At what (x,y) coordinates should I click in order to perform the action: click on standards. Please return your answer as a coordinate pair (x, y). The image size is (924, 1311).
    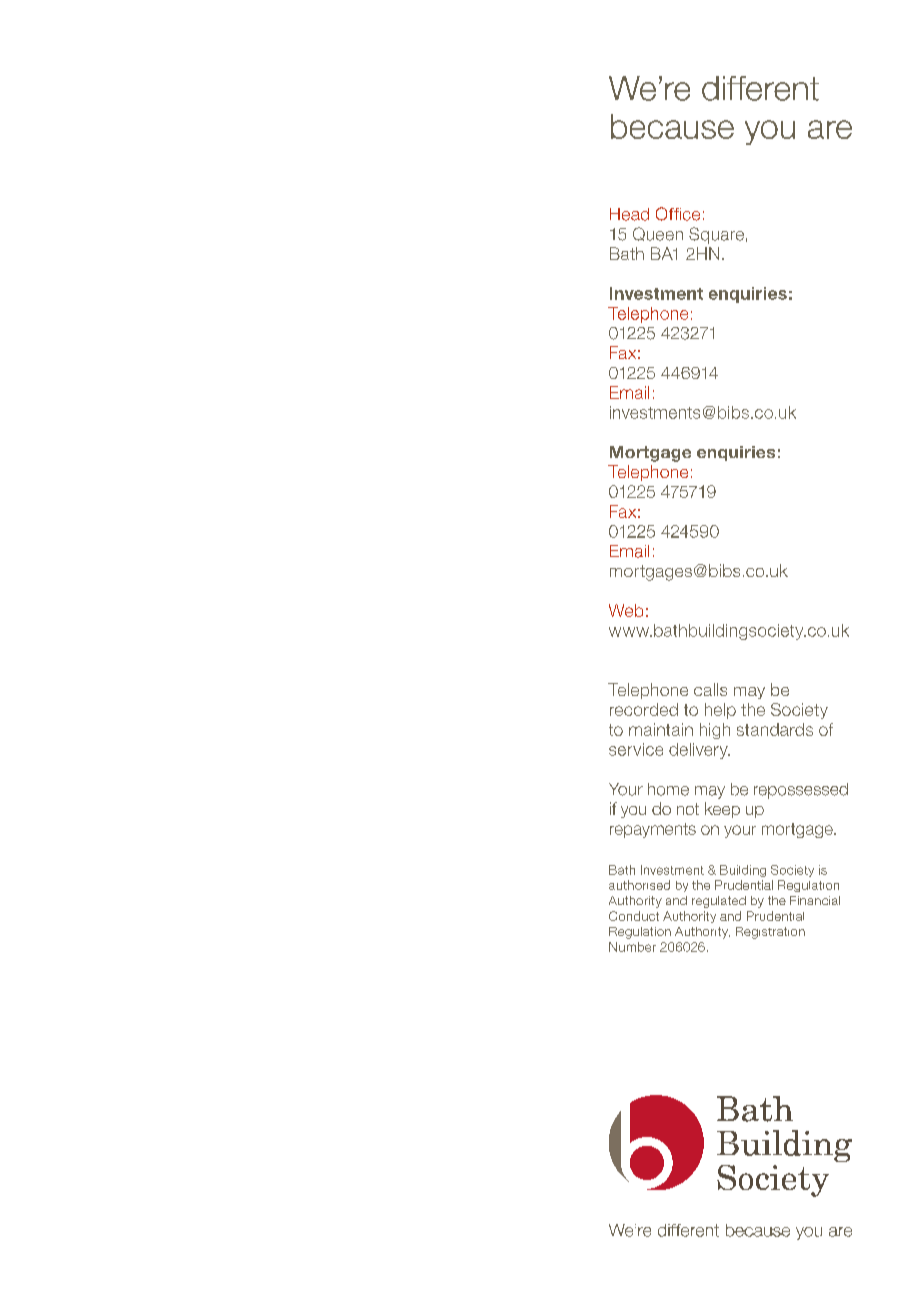
    Looking at the image, I should click on (775, 729).
